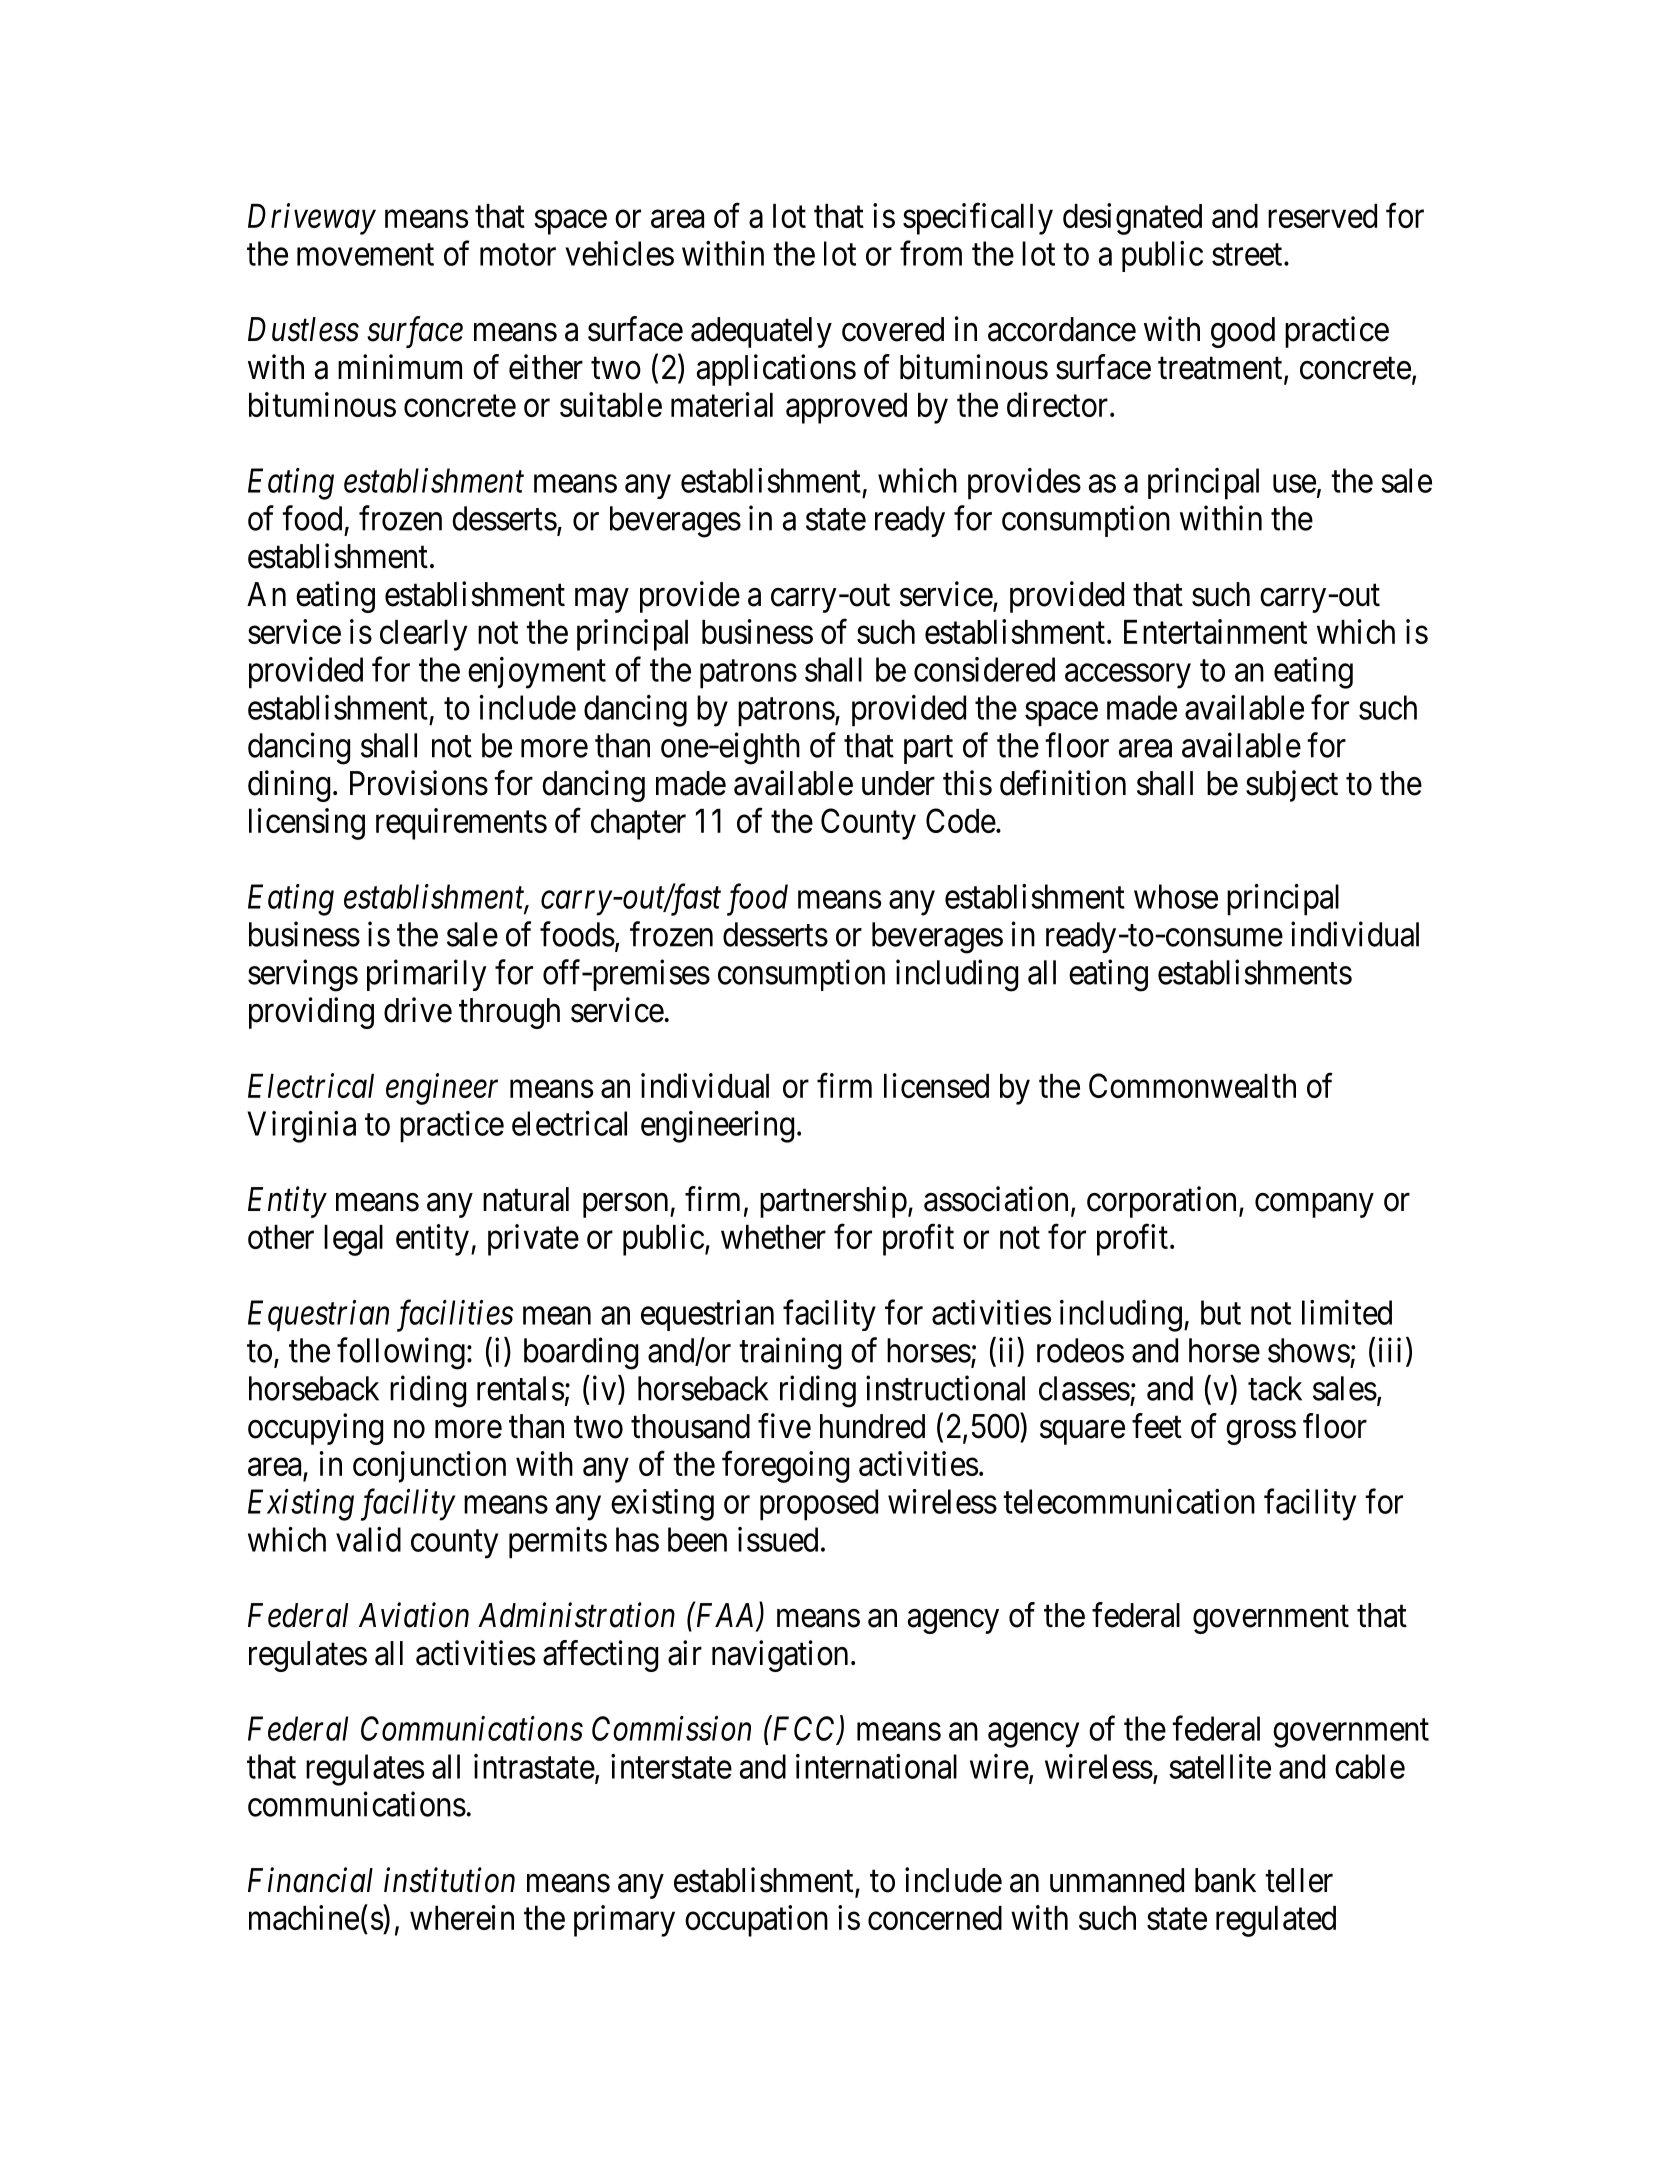 This screenshot has height=2171, width=1678. Describe the element at coordinates (1215, 631) in the screenshot. I see `Entertainment` at that location.
